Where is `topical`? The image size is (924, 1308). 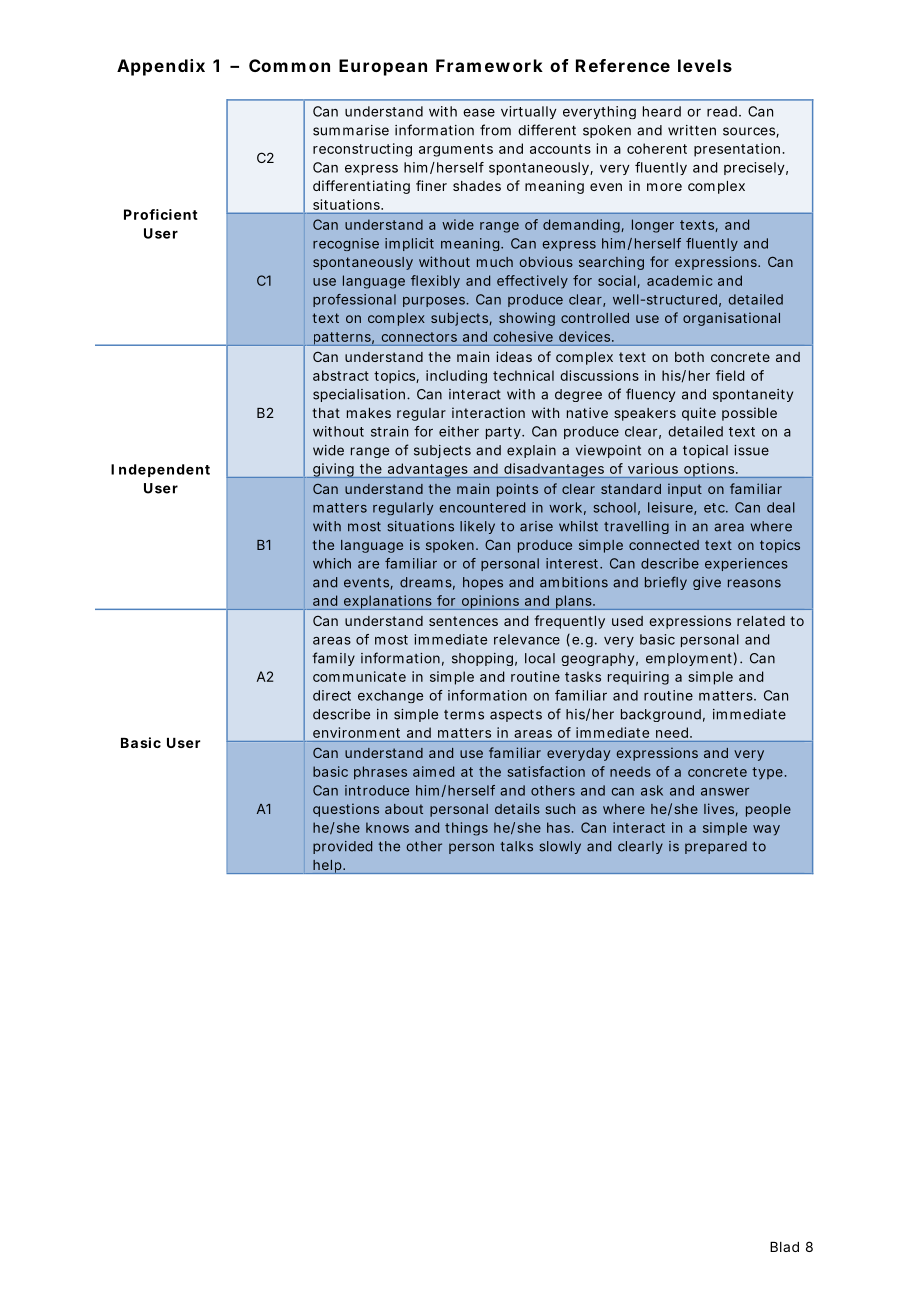 topical is located at coordinates (705, 451).
